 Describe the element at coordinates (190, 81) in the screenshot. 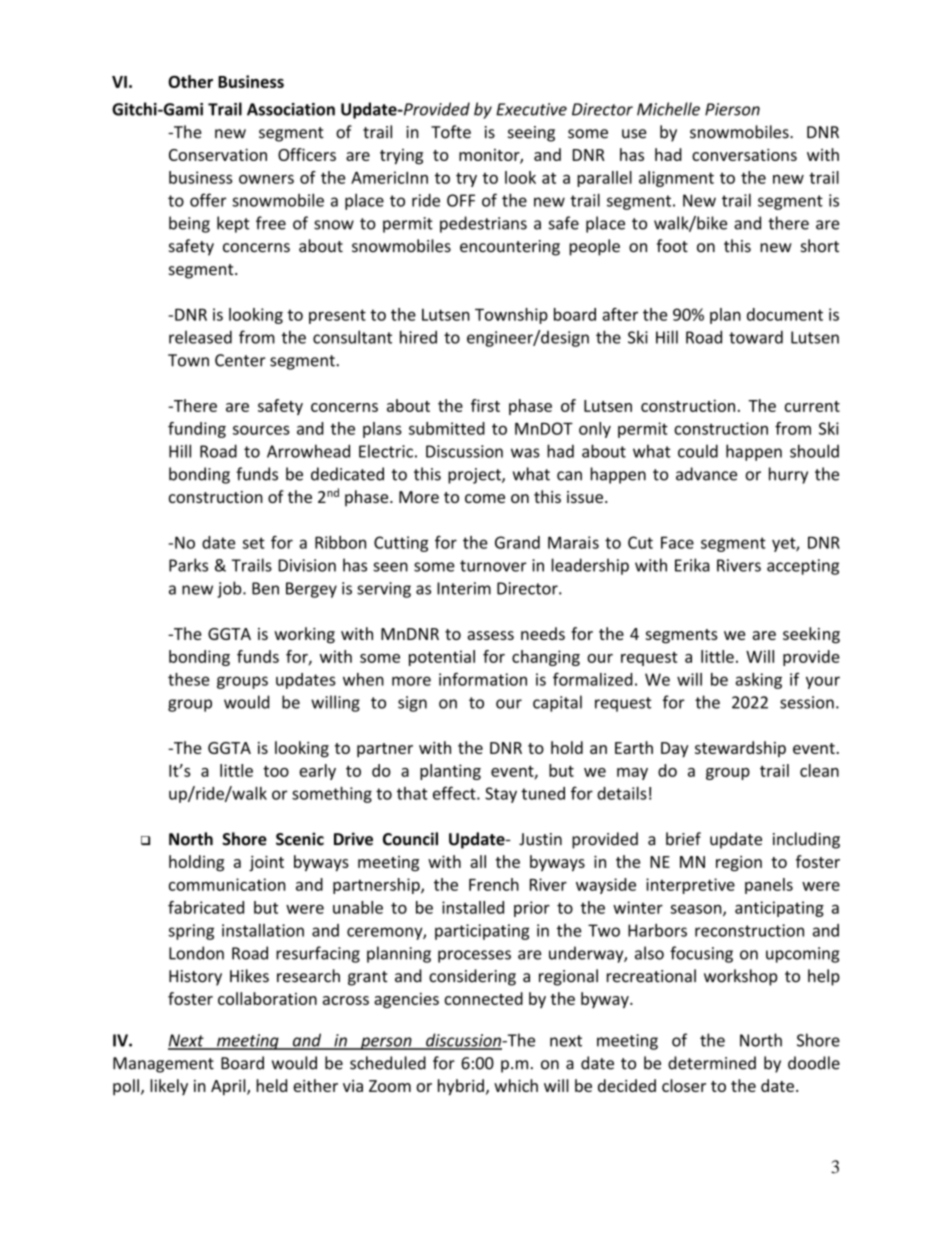

I see `Other` at that location.
